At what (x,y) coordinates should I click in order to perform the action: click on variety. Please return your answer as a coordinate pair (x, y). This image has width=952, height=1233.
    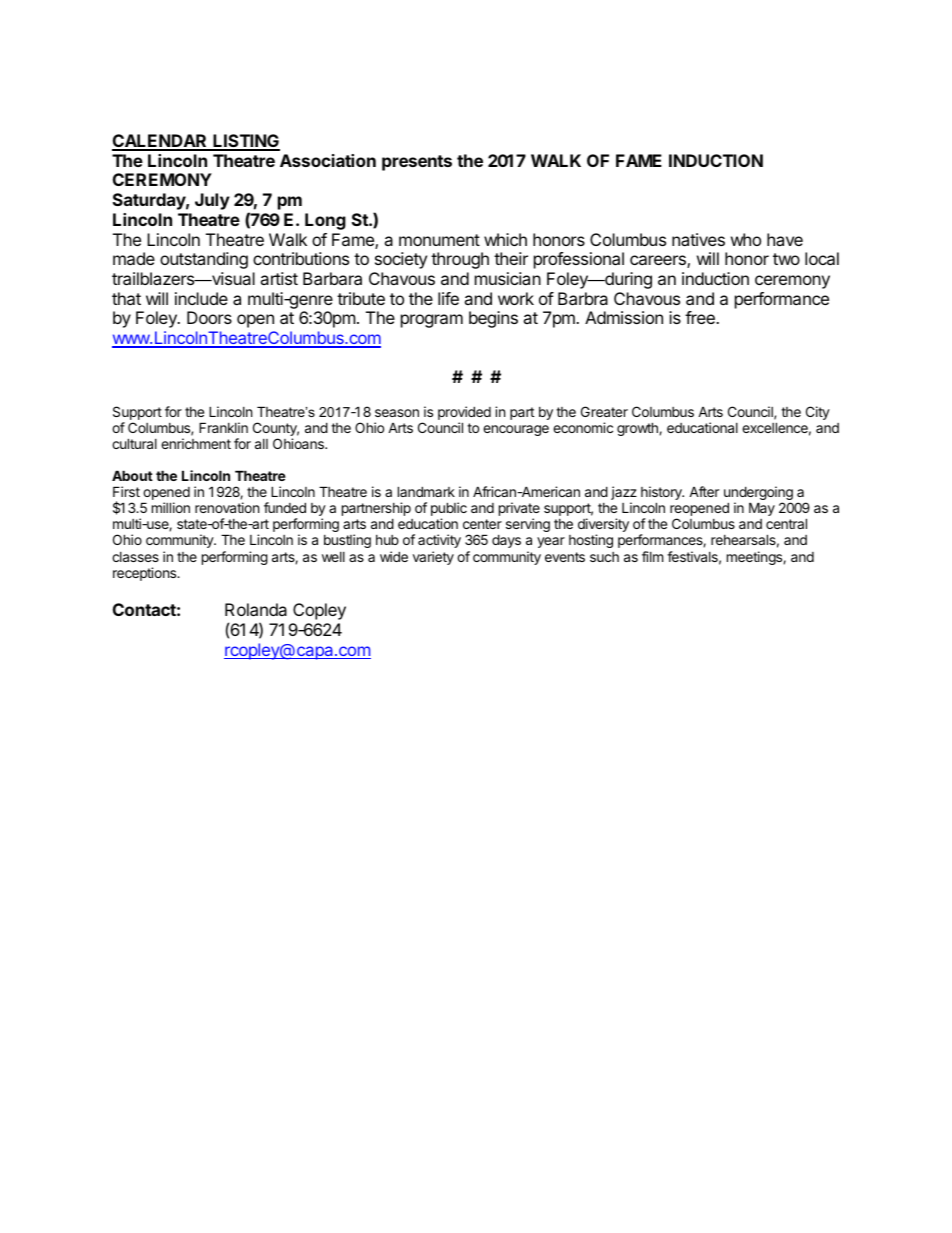
    Looking at the image, I should click on (433, 558).
